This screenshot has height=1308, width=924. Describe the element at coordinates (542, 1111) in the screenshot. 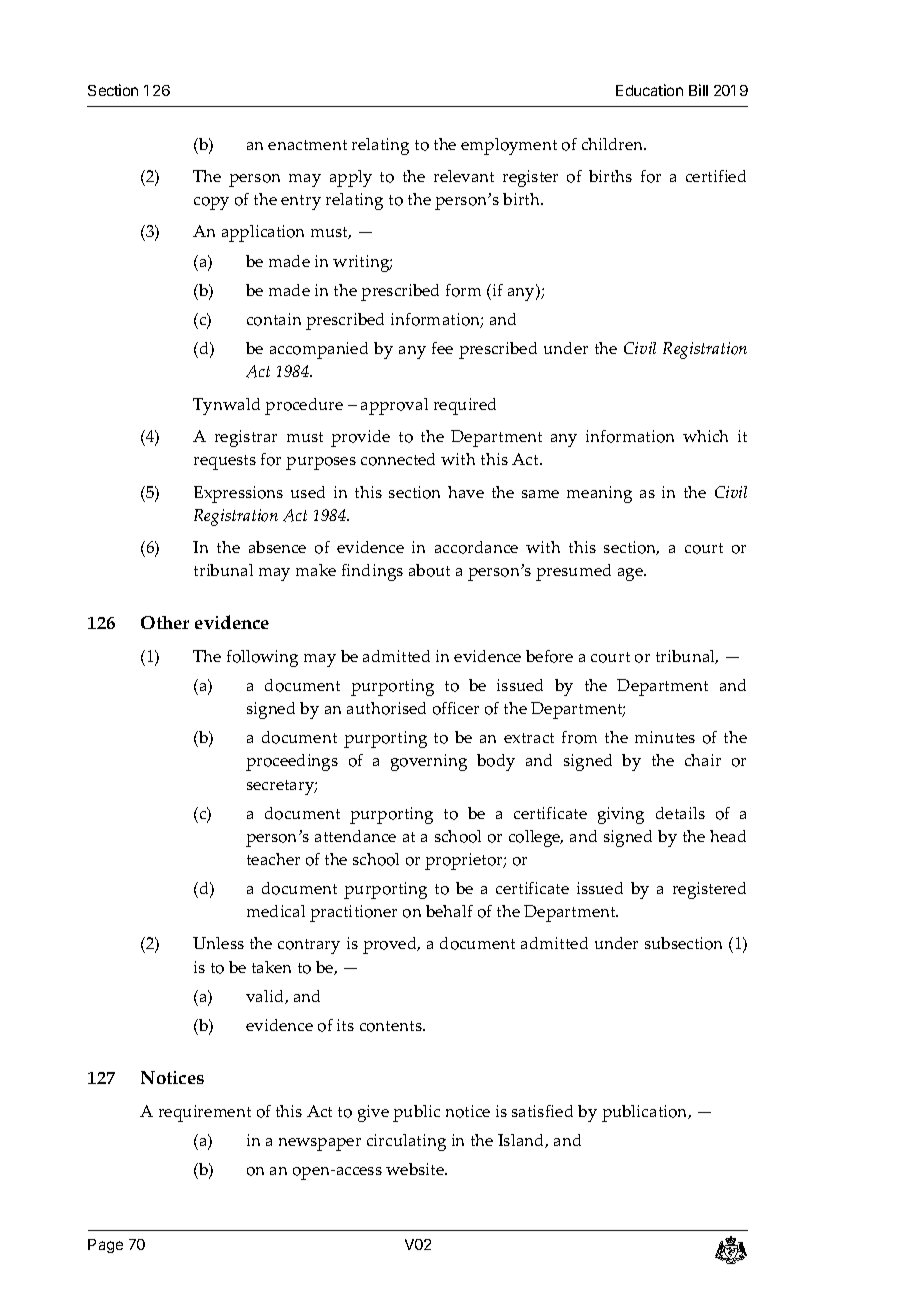

I see `satisfied` at that location.
